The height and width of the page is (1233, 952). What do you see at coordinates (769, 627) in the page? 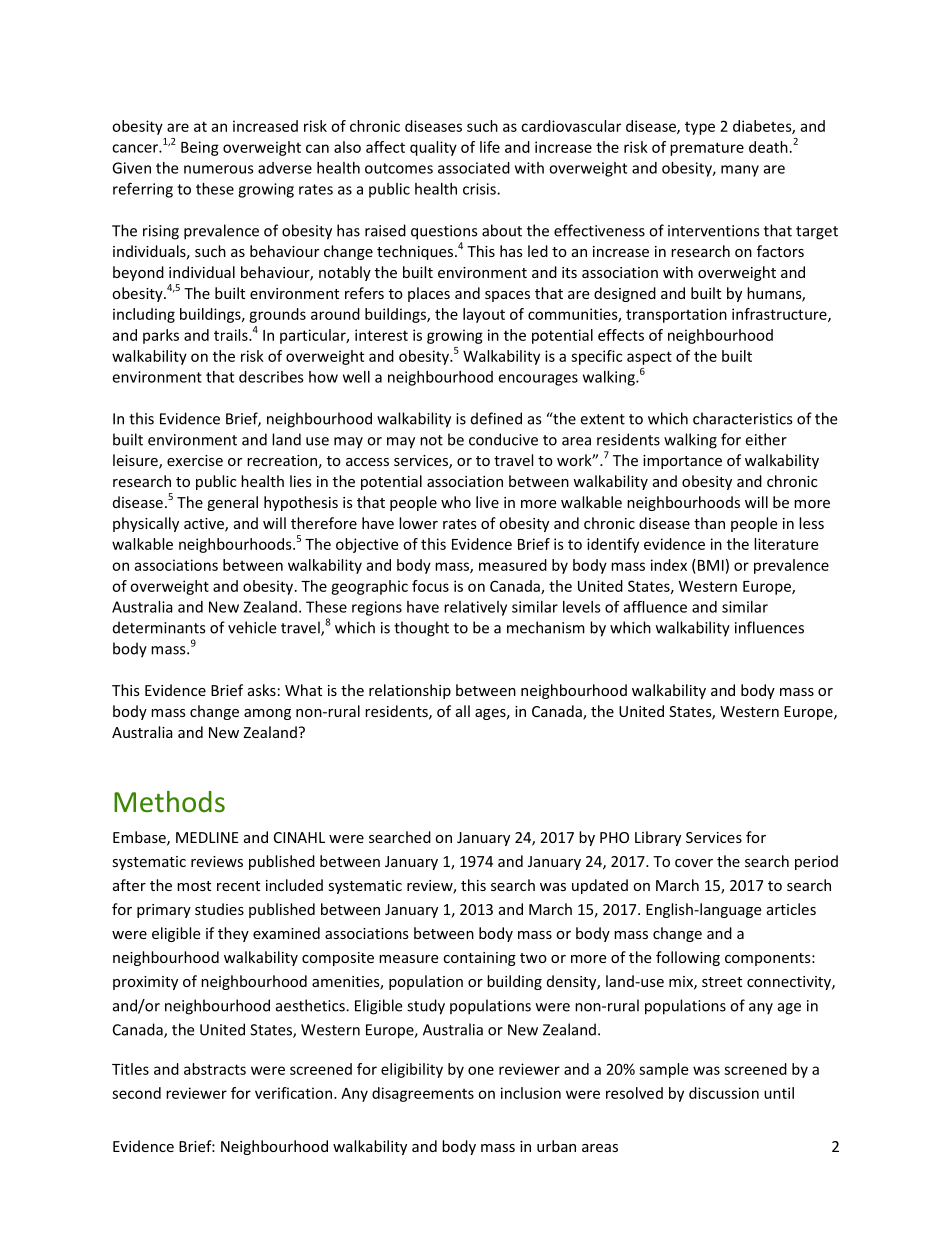
I see `influences` at bounding box center [769, 627].
